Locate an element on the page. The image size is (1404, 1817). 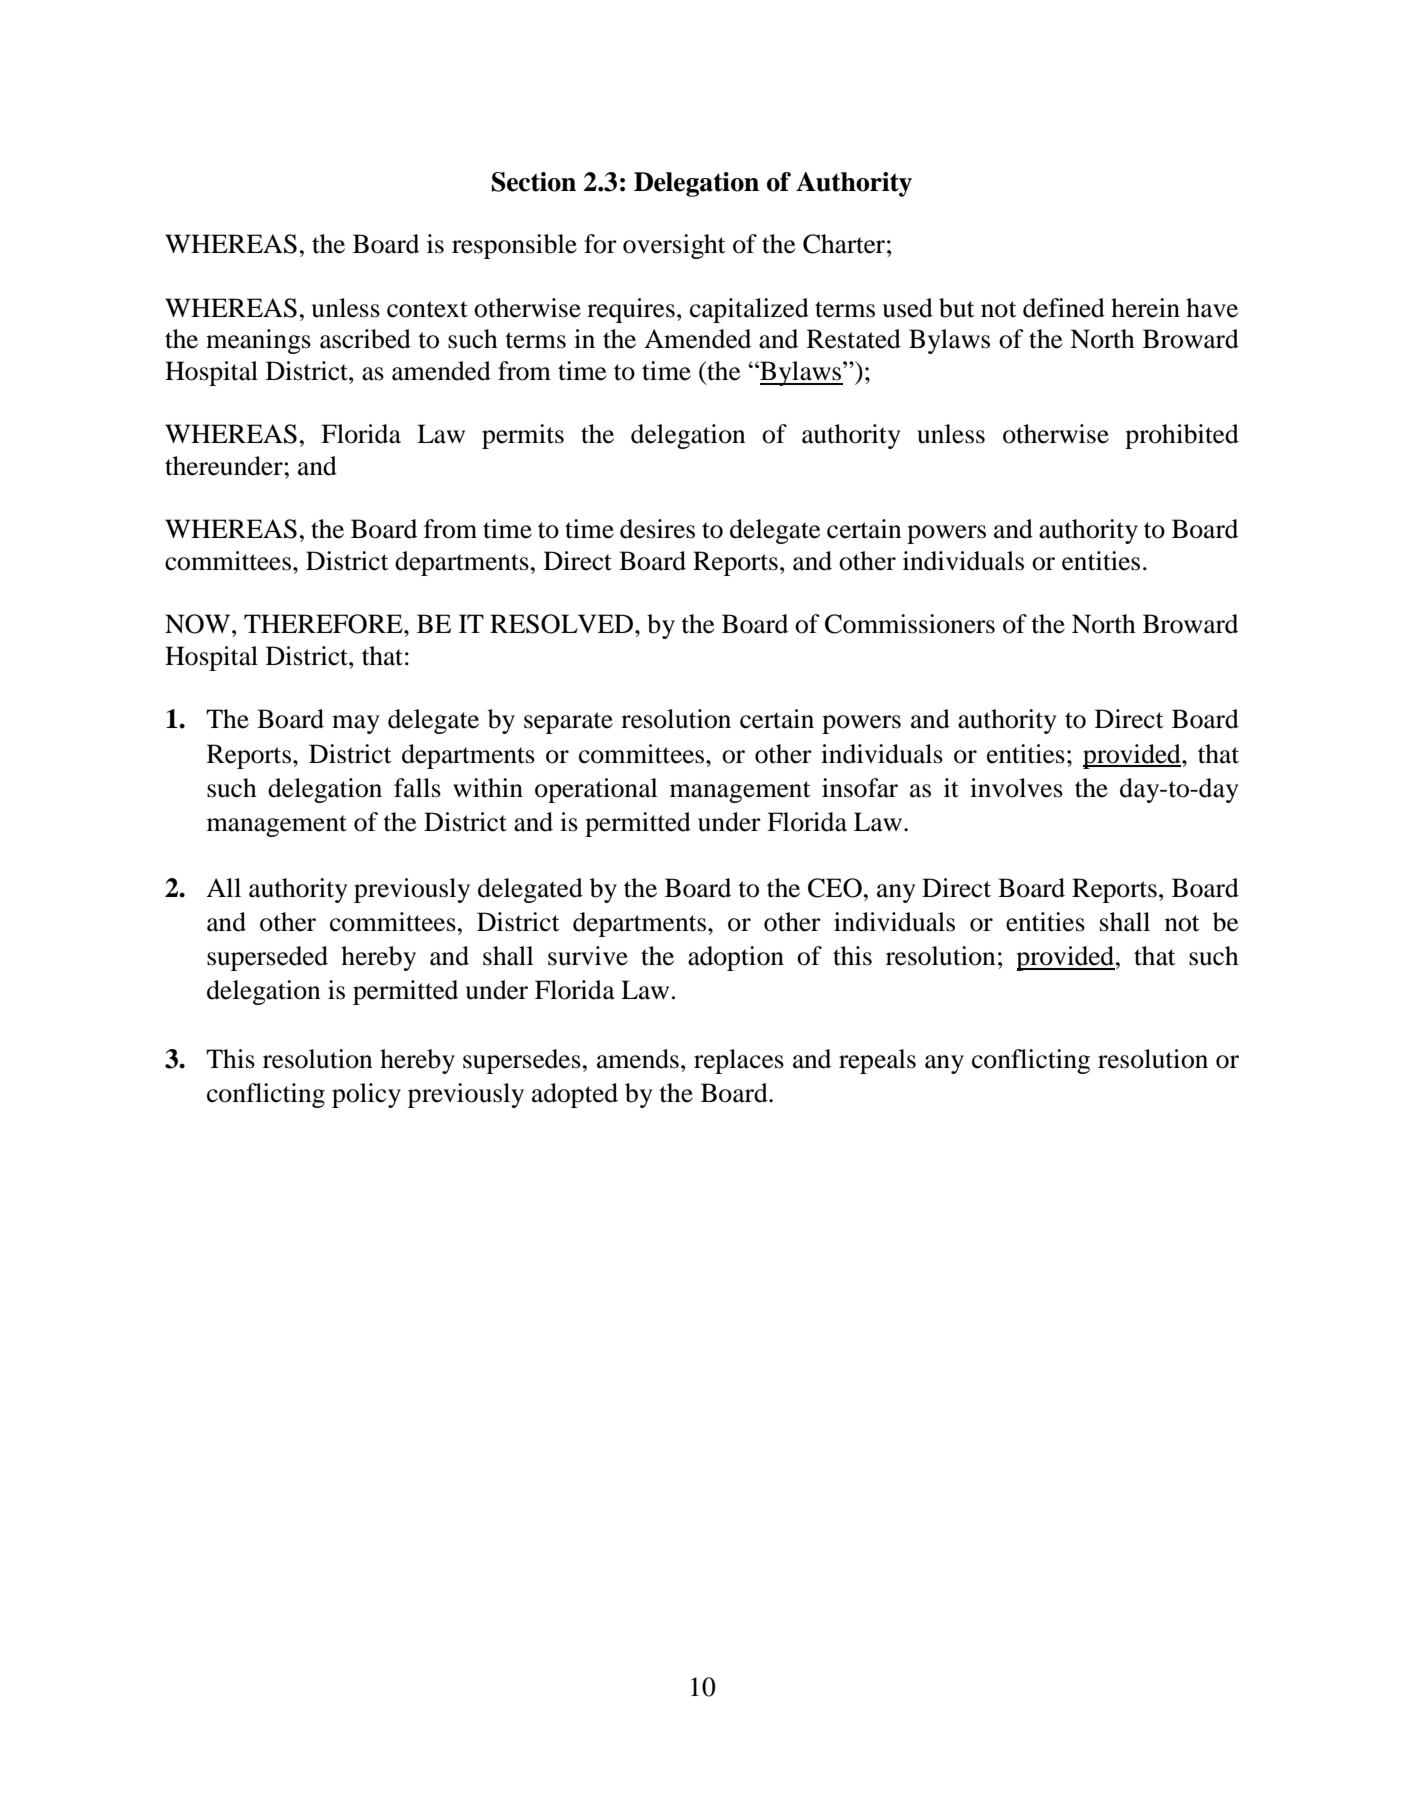
involves is located at coordinates (1016, 788).
